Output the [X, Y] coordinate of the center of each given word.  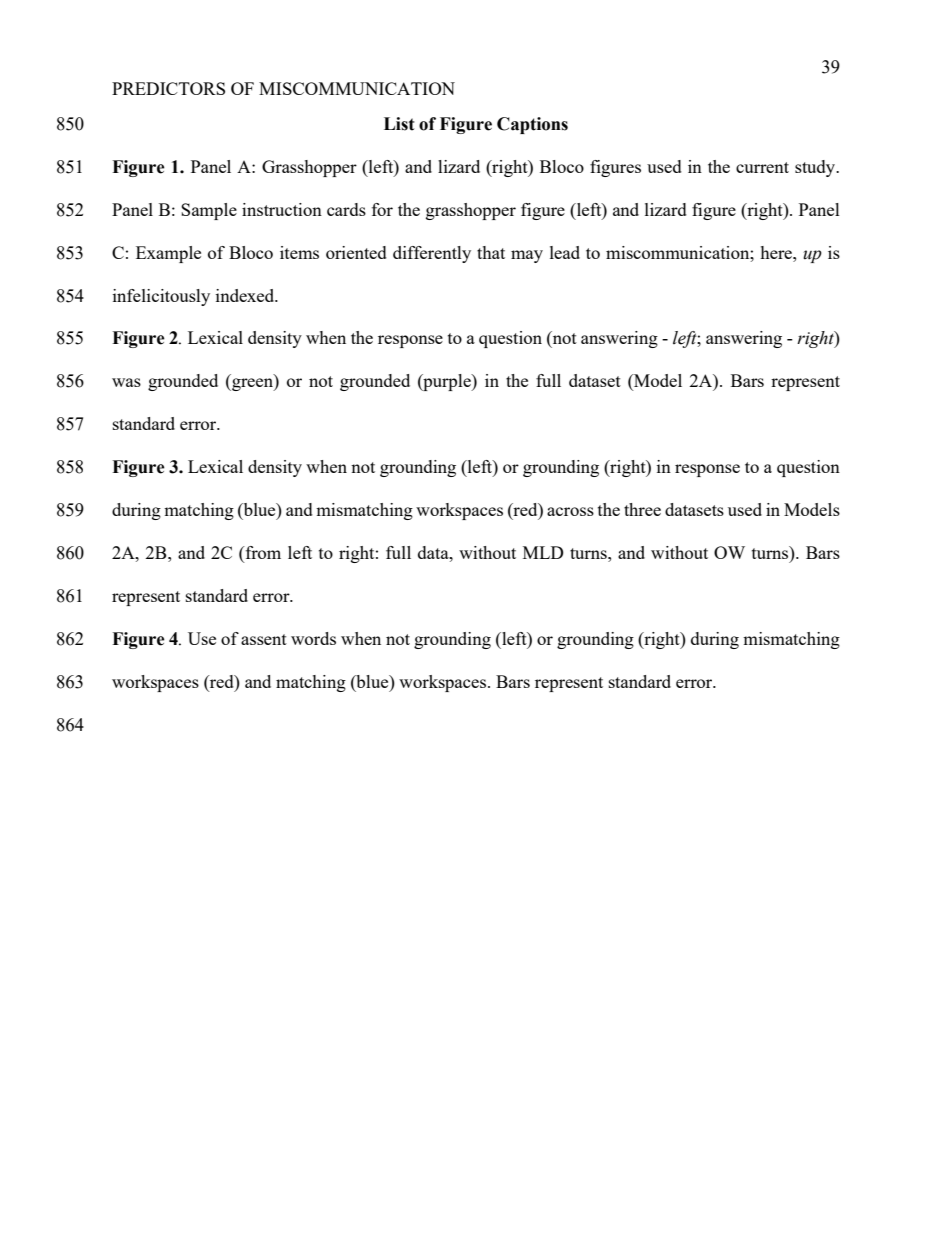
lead [565, 252]
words [313, 638]
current [762, 167]
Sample [209, 211]
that [491, 252]
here [777, 252]
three [642, 509]
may [527, 256]
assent [264, 639]
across [570, 511]
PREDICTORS [168, 88]
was [126, 382]
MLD [543, 552]
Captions [532, 125]
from [262, 554]
